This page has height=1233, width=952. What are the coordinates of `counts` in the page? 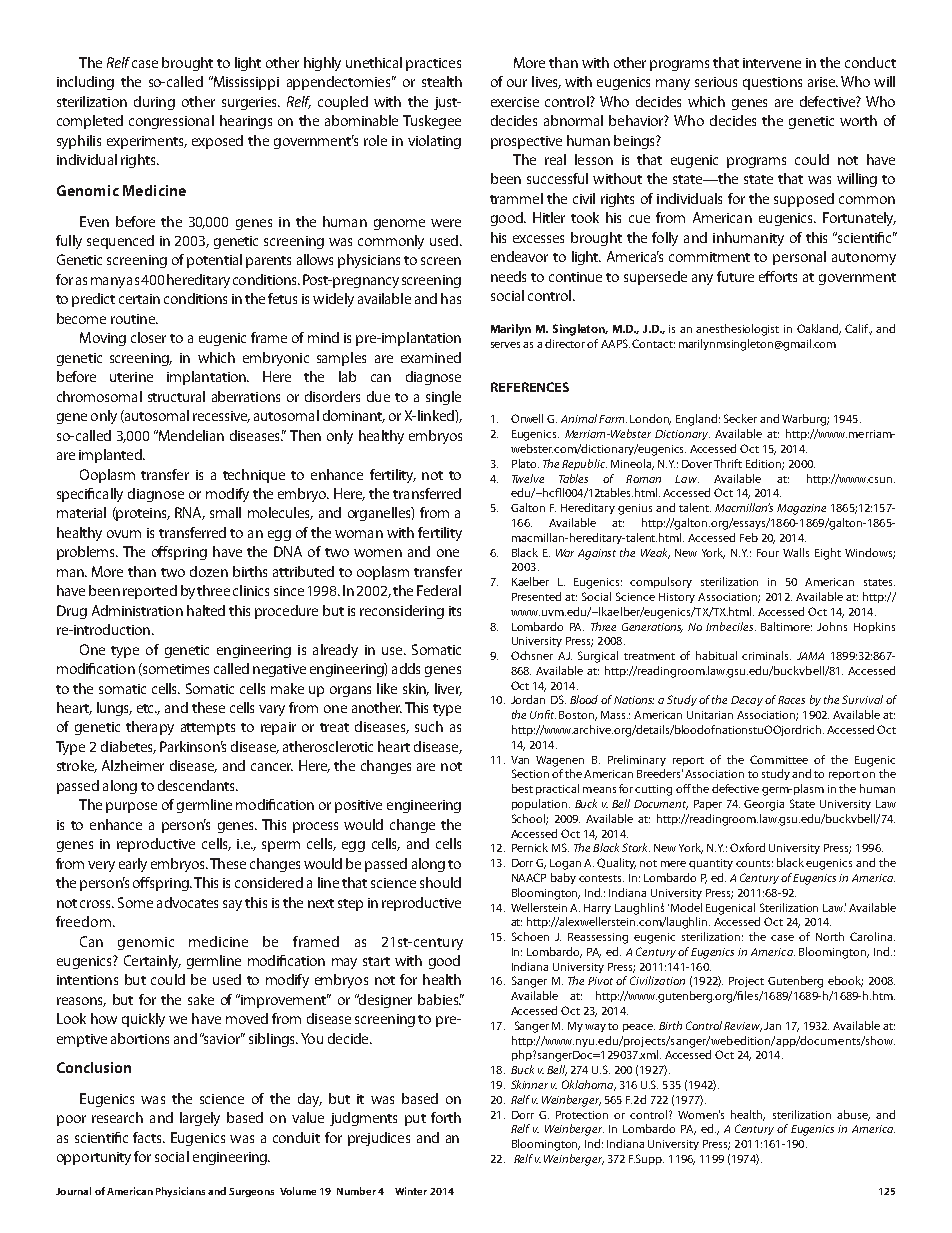 It's located at (754, 863).
